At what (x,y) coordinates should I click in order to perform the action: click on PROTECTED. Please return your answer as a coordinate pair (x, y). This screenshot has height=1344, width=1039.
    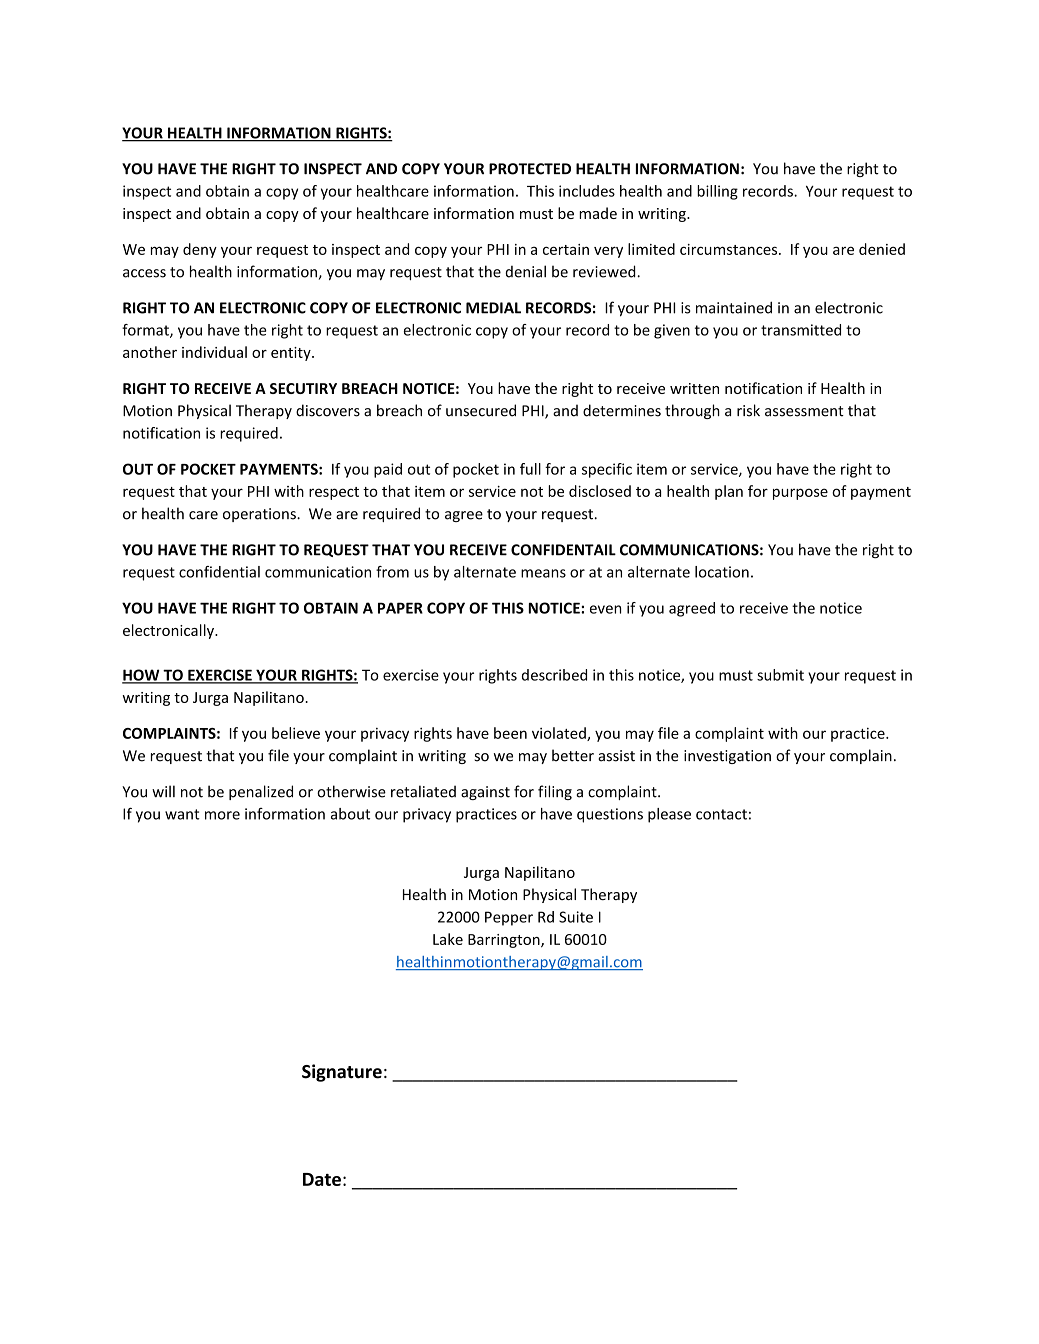
    Looking at the image, I should click on (530, 169).
